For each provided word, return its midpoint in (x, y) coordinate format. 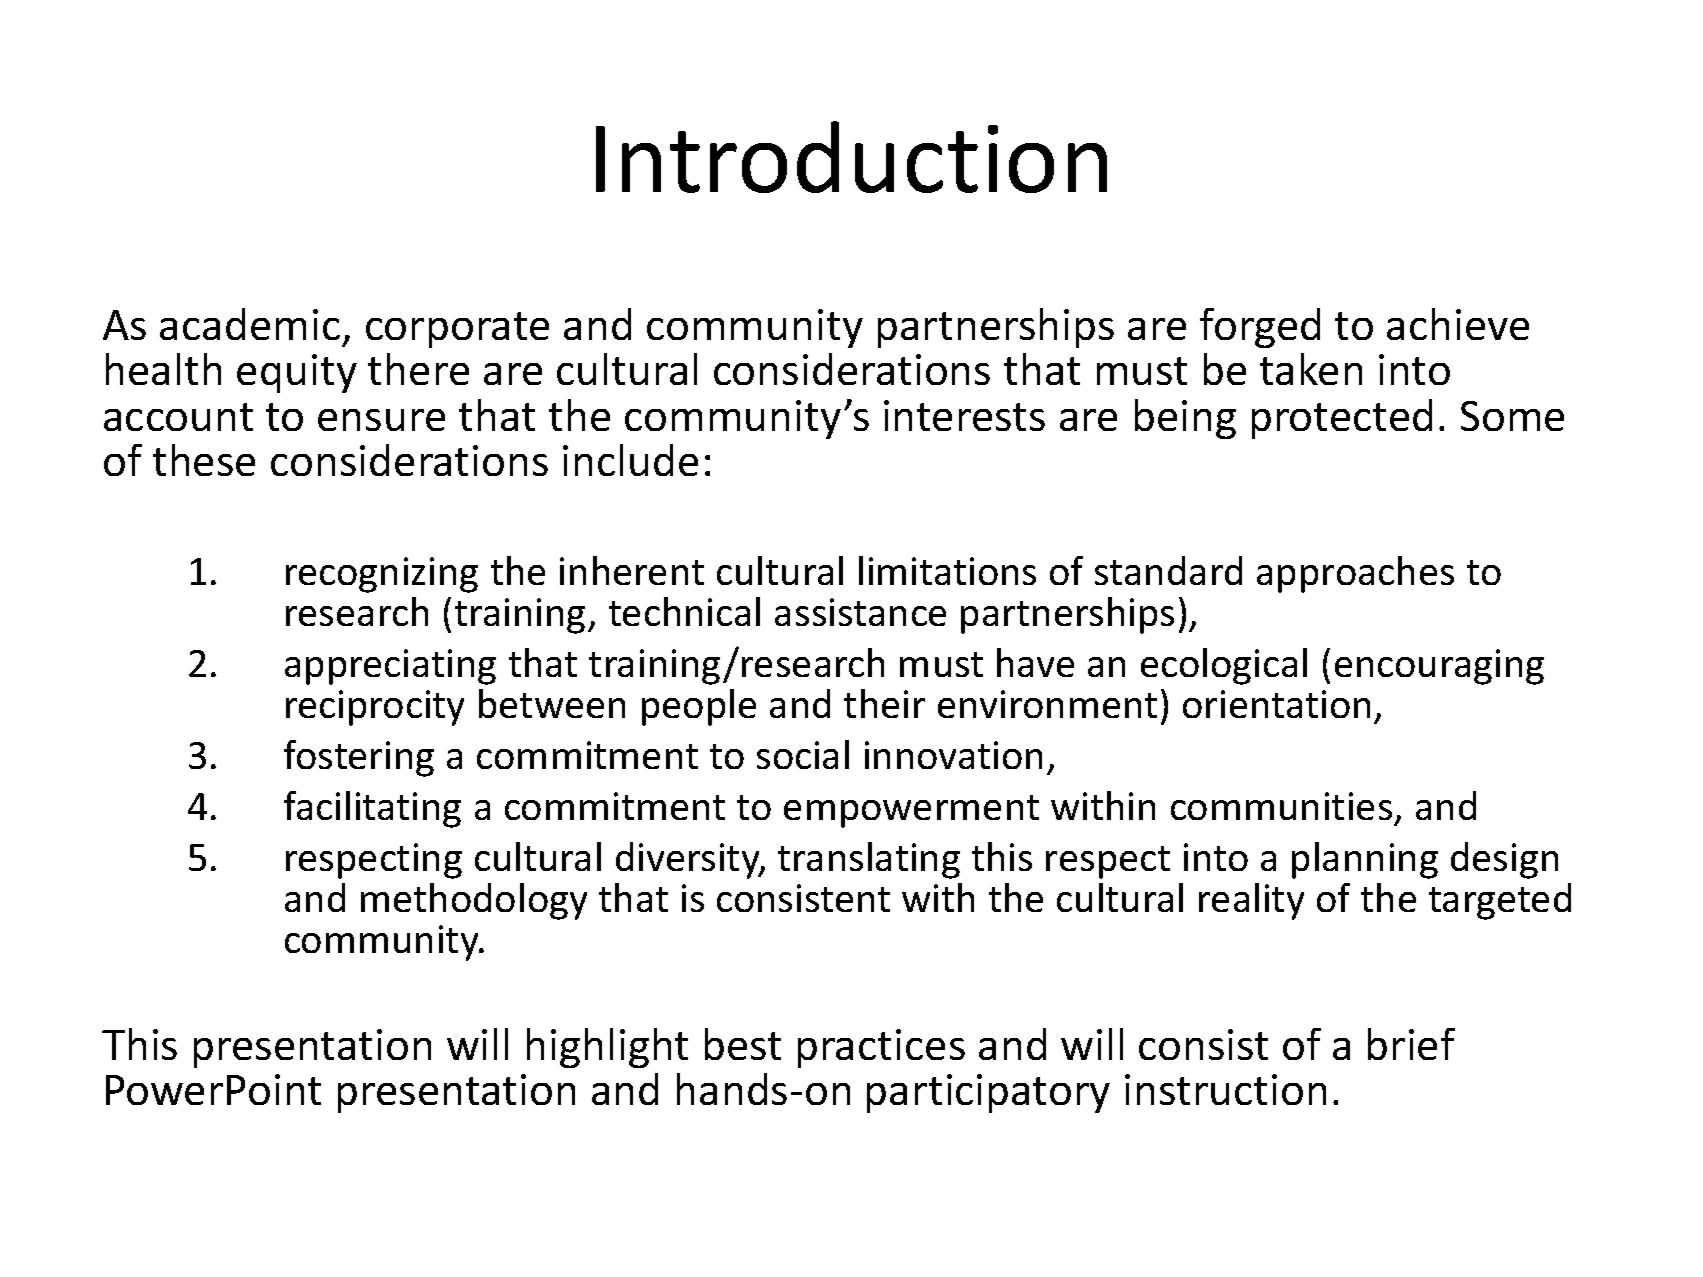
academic (250, 324)
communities (1281, 806)
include (630, 460)
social (803, 754)
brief (1411, 1044)
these (204, 460)
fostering (359, 758)
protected (1342, 419)
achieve (1458, 324)
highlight (607, 1048)
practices (881, 1048)
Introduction (851, 157)
